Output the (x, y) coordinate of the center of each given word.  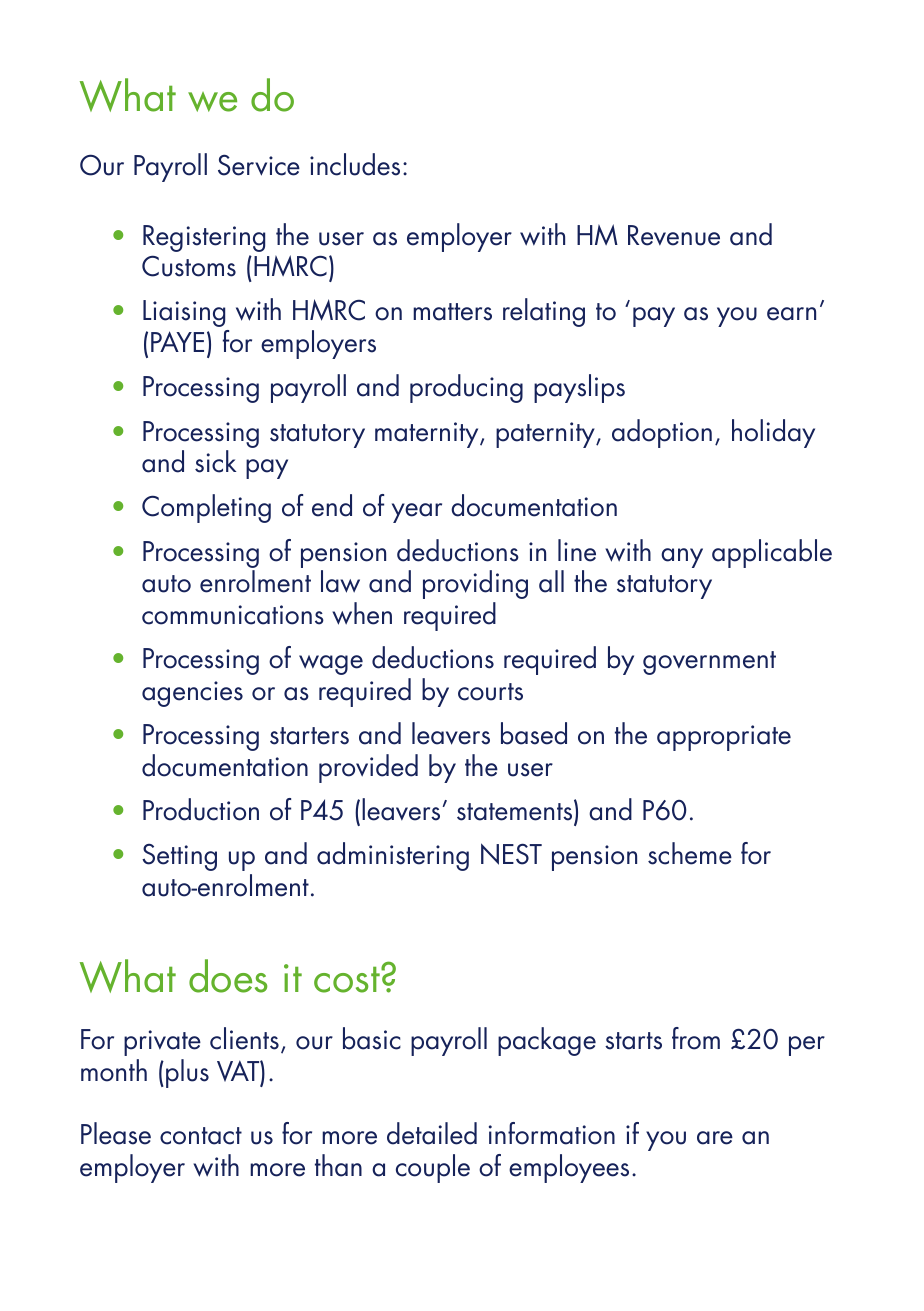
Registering (204, 238)
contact (201, 1136)
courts (490, 692)
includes (355, 164)
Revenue (674, 235)
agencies (192, 694)
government (709, 663)
